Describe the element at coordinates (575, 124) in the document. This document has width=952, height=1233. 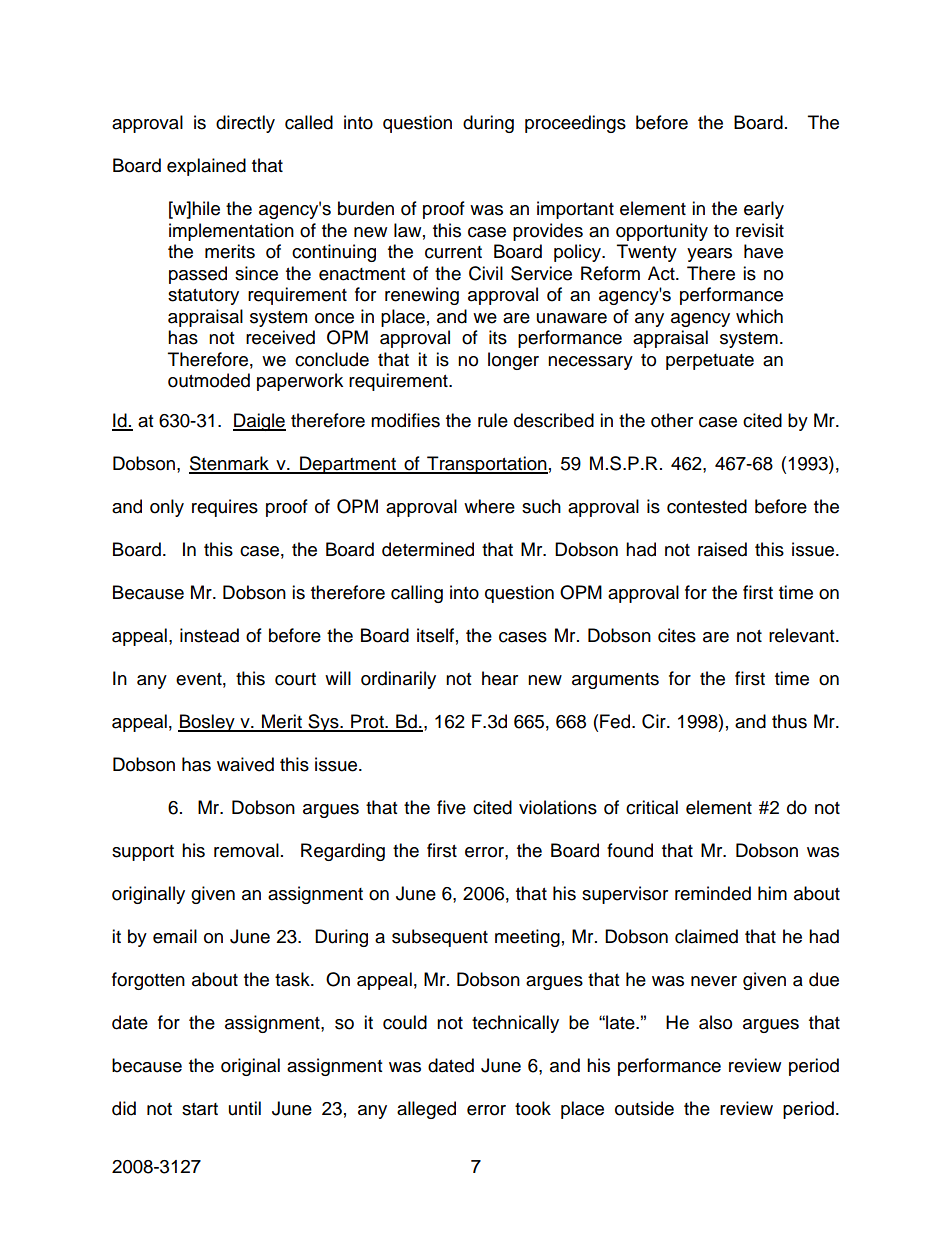
I see `proceedings` at that location.
